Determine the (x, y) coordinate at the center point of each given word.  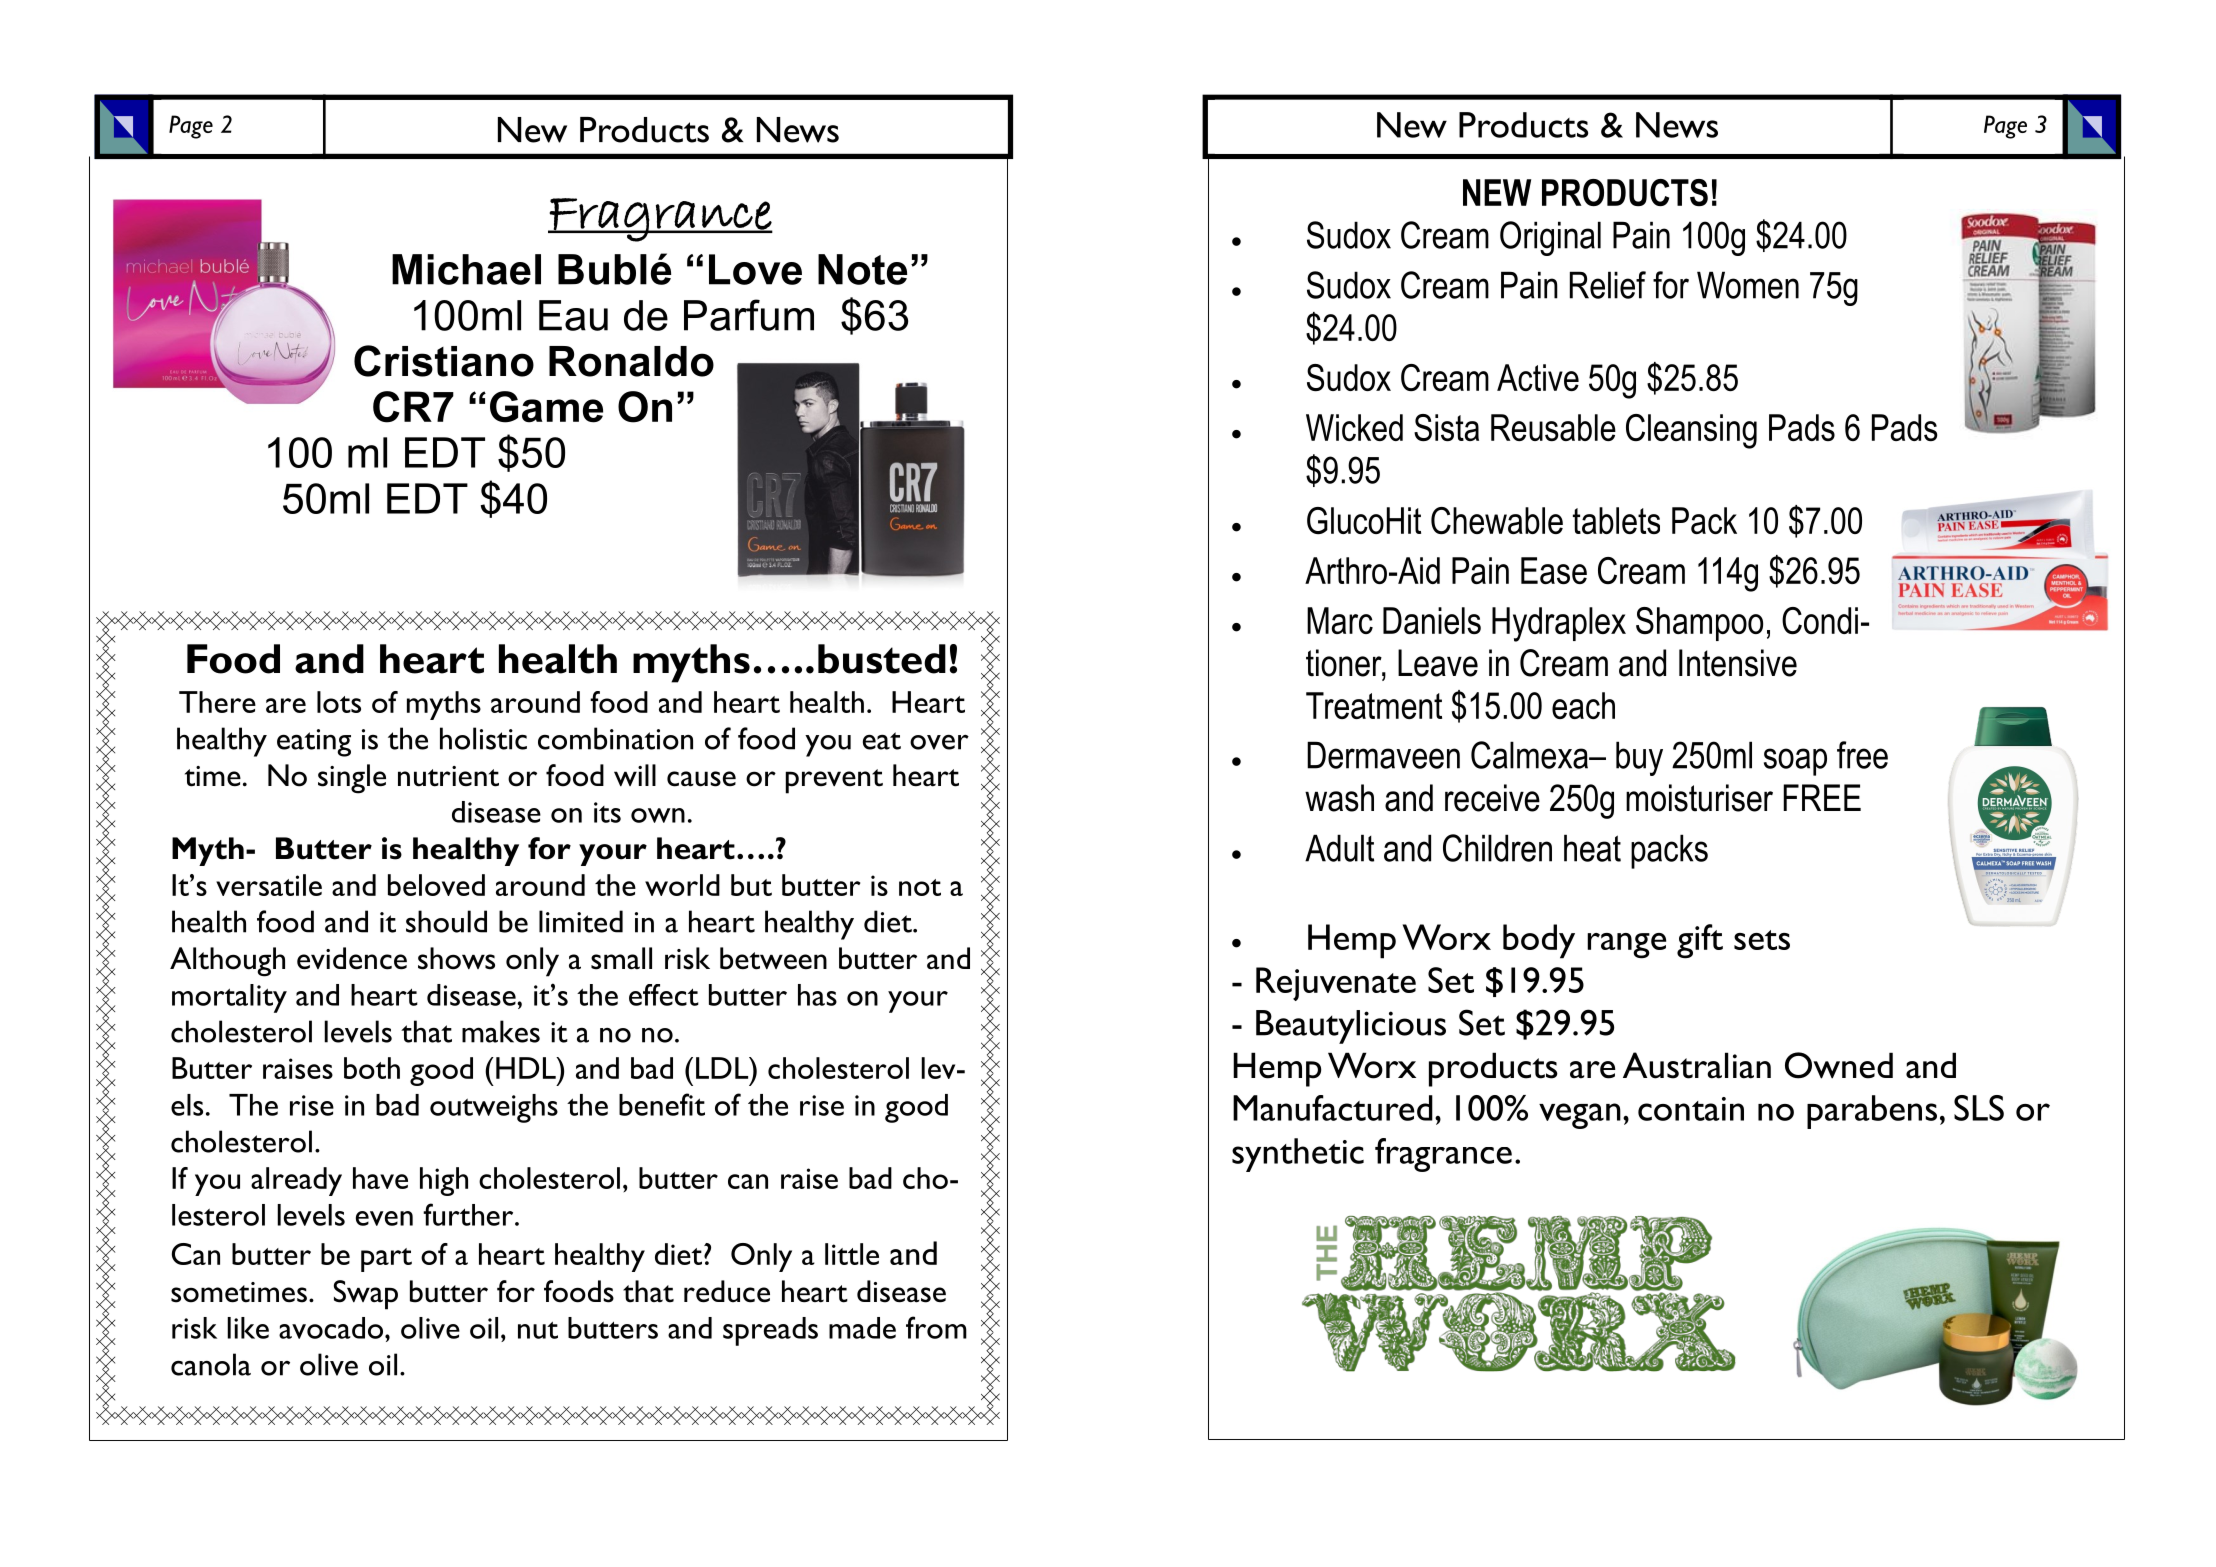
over (939, 742)
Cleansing (1691, 431)
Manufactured (1333, 1108)
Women (1748, 285)
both (372, 1068)
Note (862, 269)
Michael (466, 269)
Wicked (1354, 427)
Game (546, 407)
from (936, 1327)
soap (1795, 762)
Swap (366, 1295)
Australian (1697, 1065)
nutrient (448, 776)
